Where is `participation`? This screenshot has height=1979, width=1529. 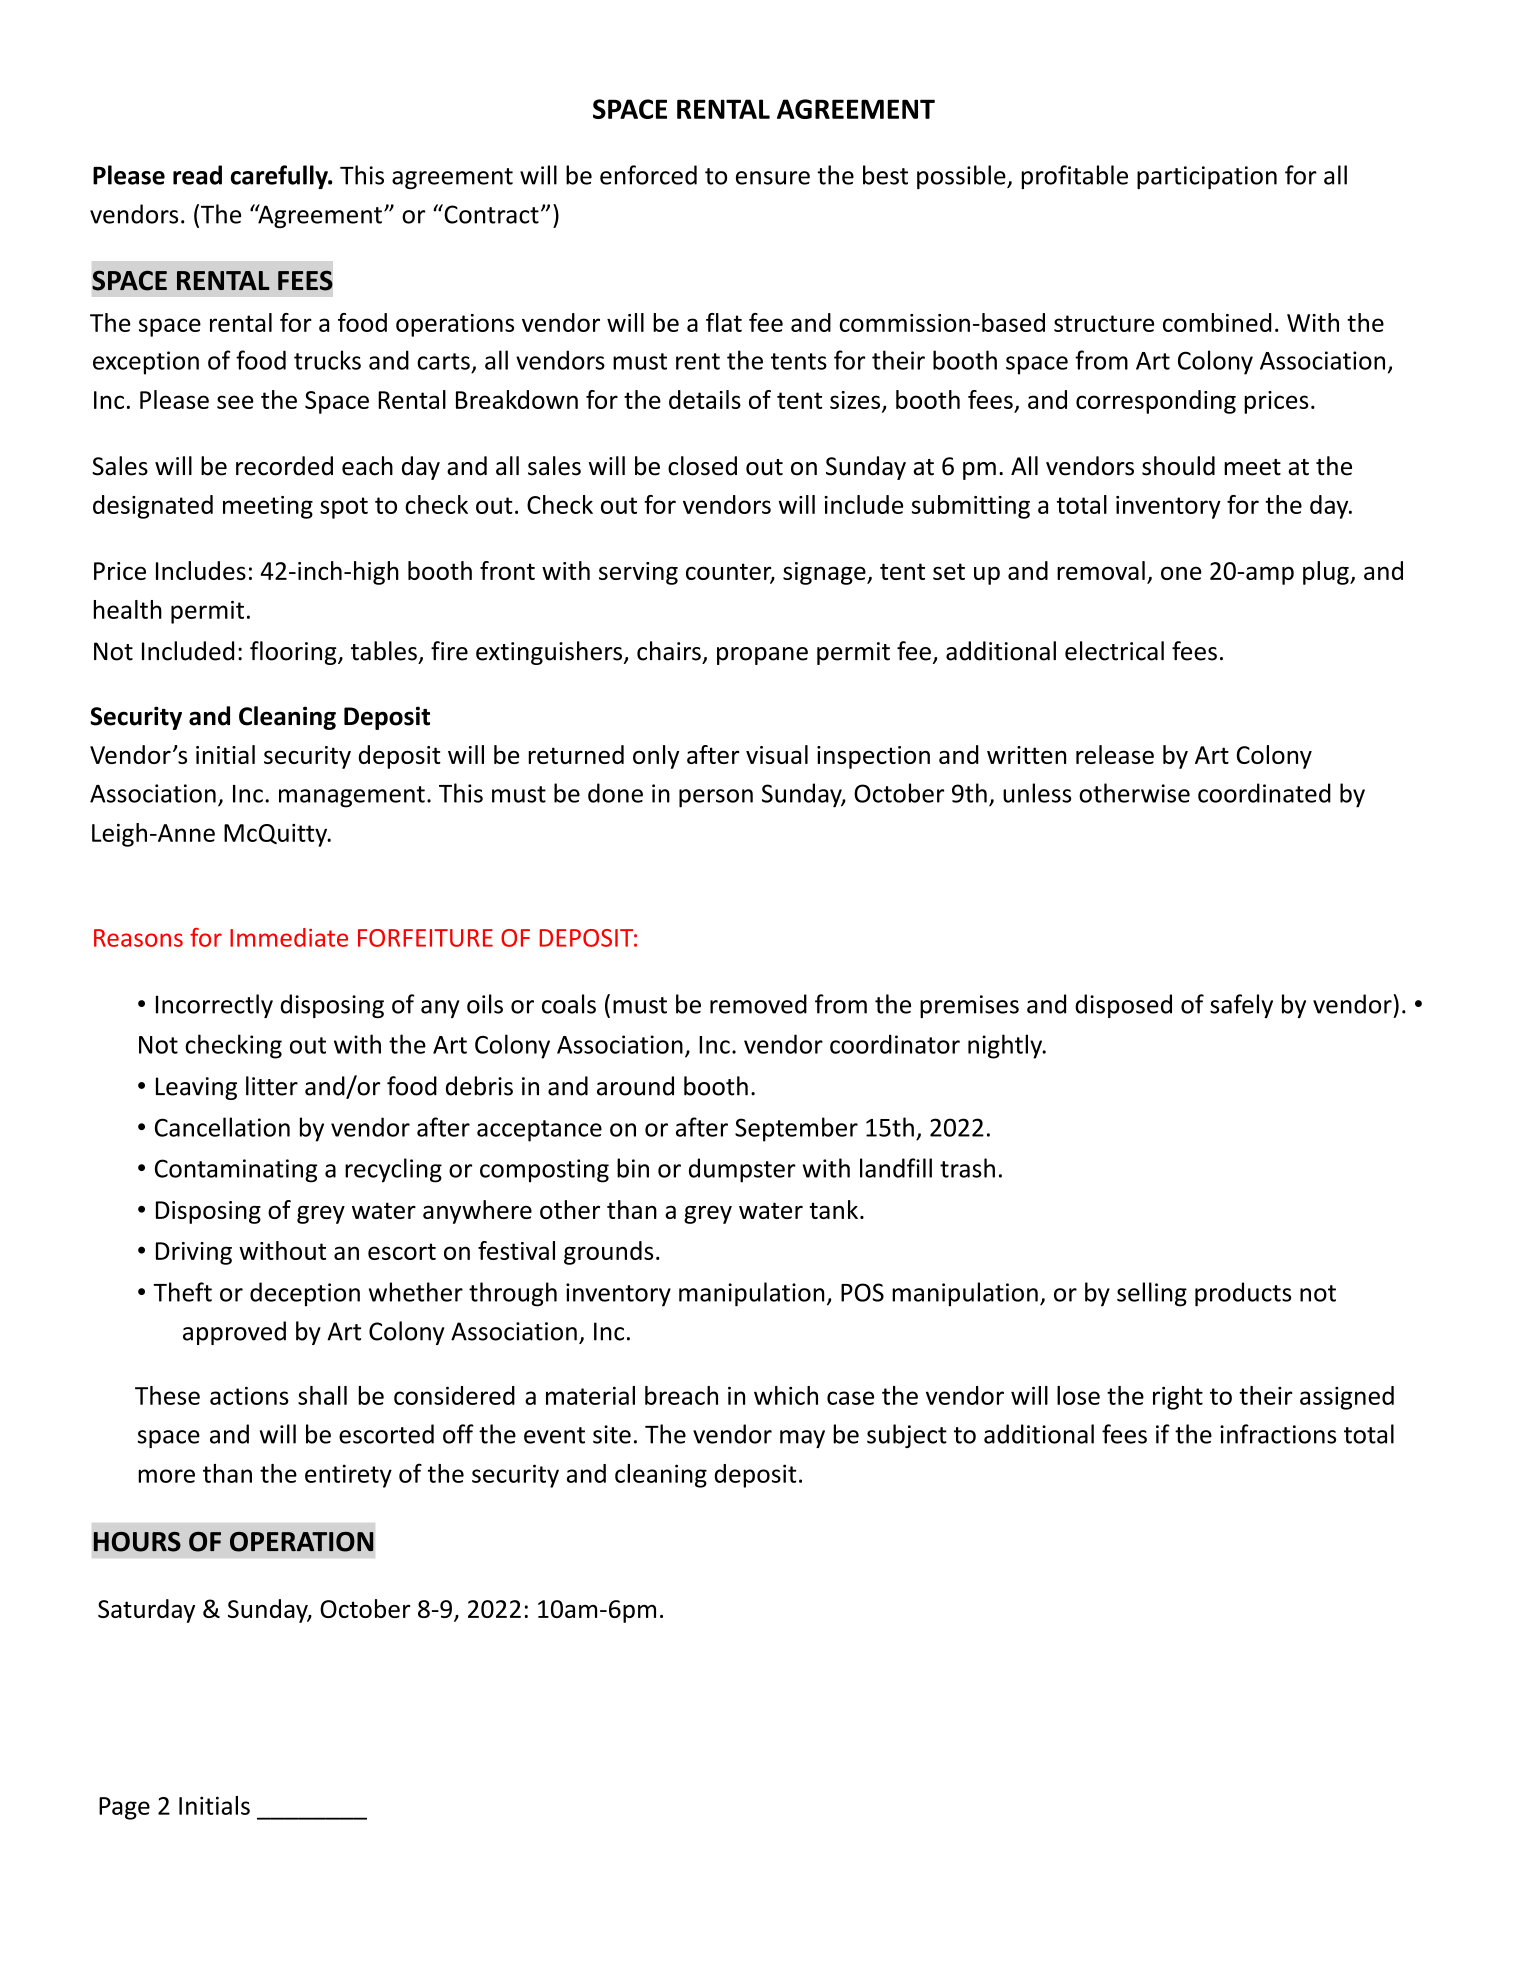
participation is located at coordinates (1207, 177).
